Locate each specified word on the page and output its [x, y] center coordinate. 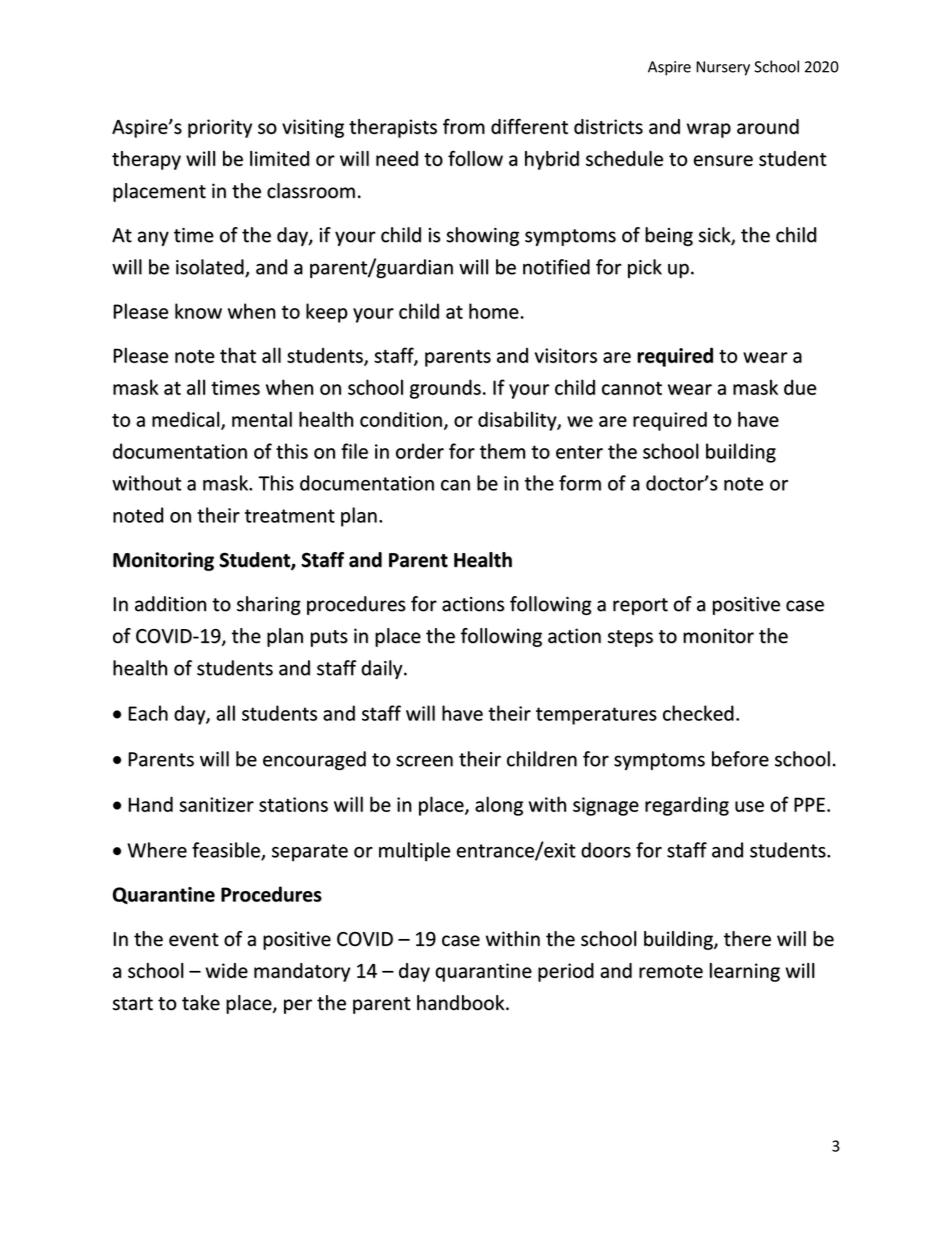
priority [220, 128]
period [566, 972]
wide [226, 970]
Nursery [723, 68]
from [464, 126]
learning [745, 972]
